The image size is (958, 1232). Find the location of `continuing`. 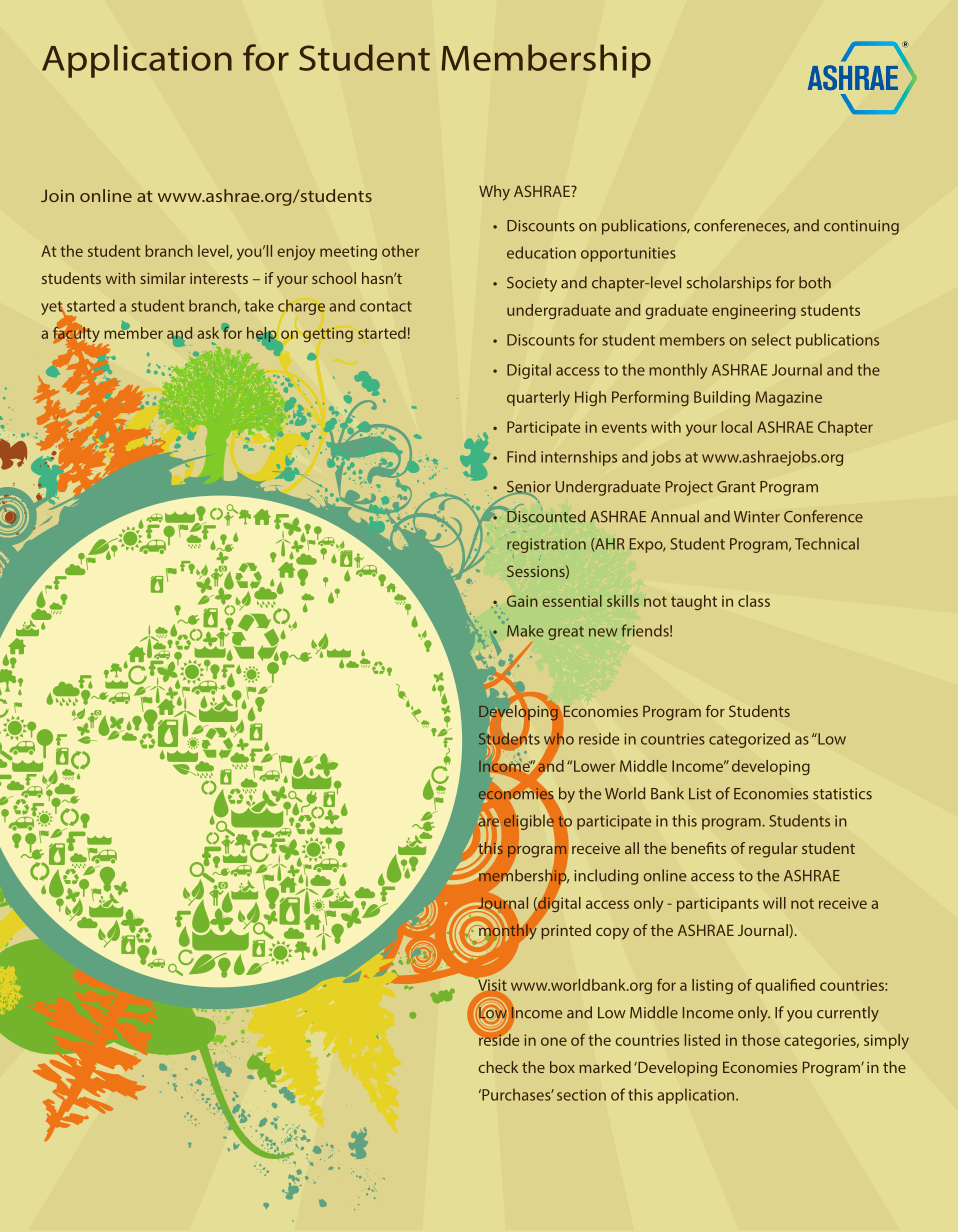

continuing is located at coordinates (861, 227).
